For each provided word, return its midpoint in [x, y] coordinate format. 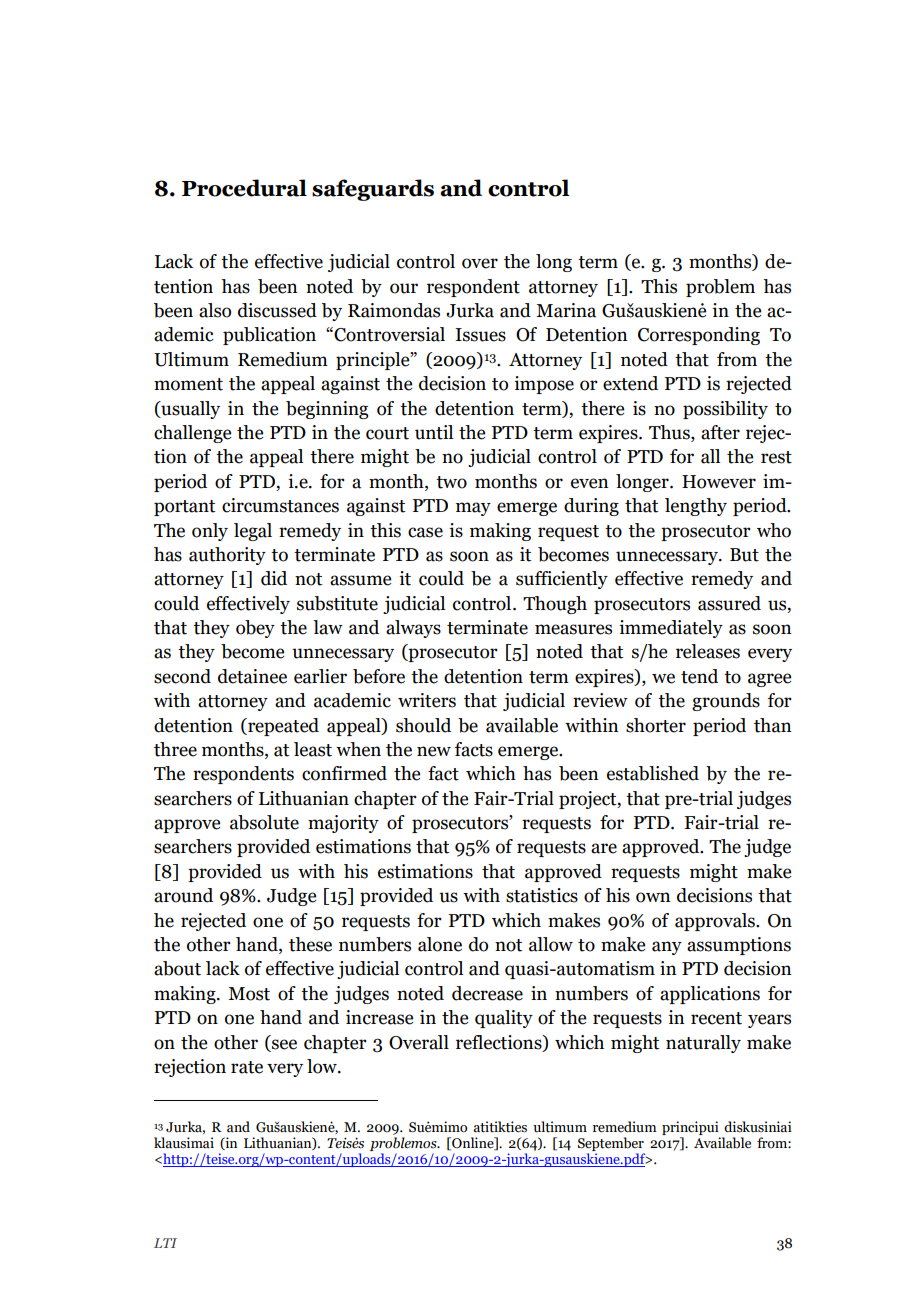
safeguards [373, 190]
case [425, 532]
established [653, 773]
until [434, 432]
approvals [716, 922]
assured [729, 603]
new [434, 751]
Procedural [244, 188]
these [310, 944]
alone [440, 944]
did [274, 578]
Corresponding [699, 336]
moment [188, 384]
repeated [282, 727]
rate [247, 1067]
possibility [725, 410]
